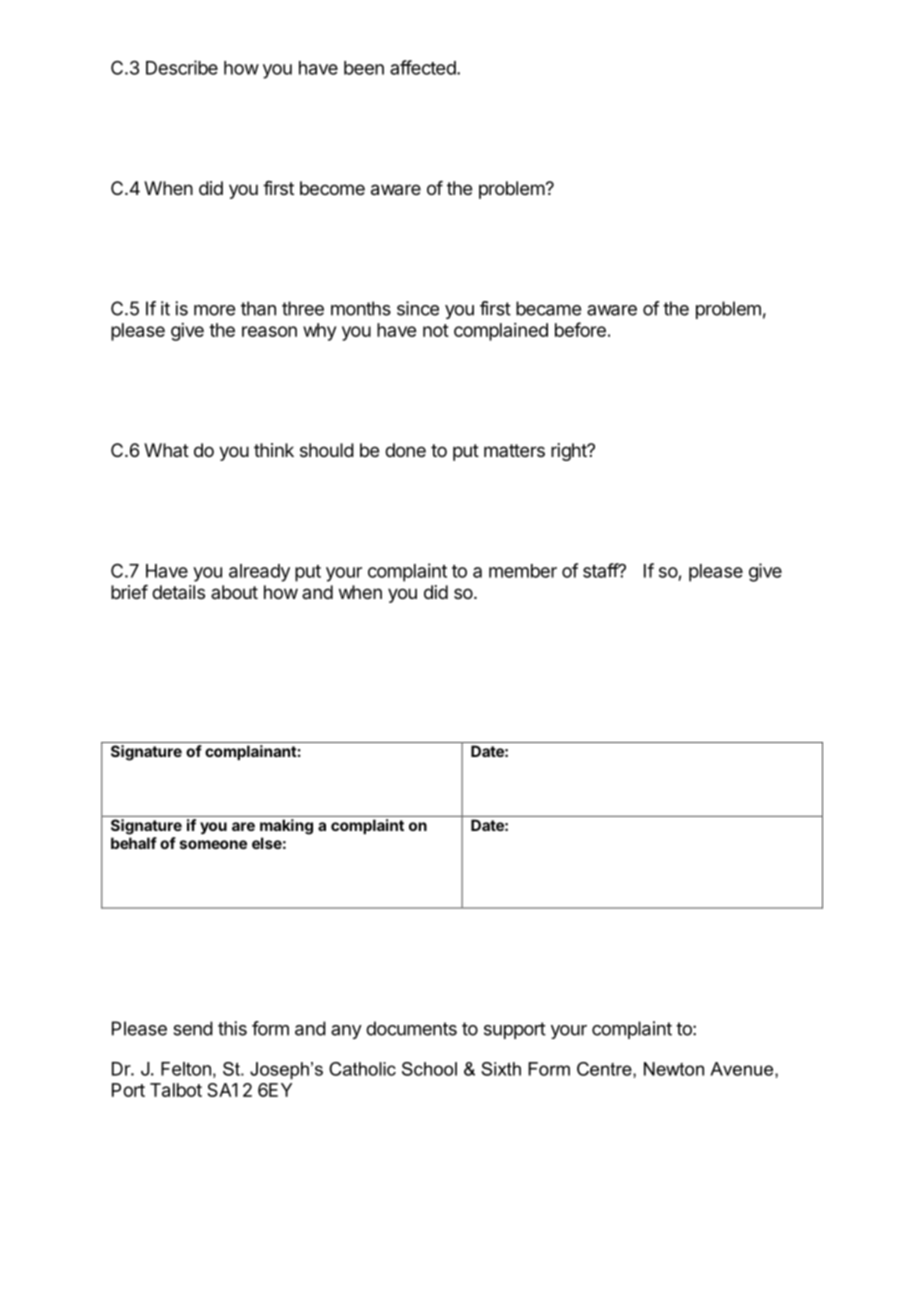  What do you see at coordinates (570, 452) in the image?
I see `right` at bounding box center [570, 452].
